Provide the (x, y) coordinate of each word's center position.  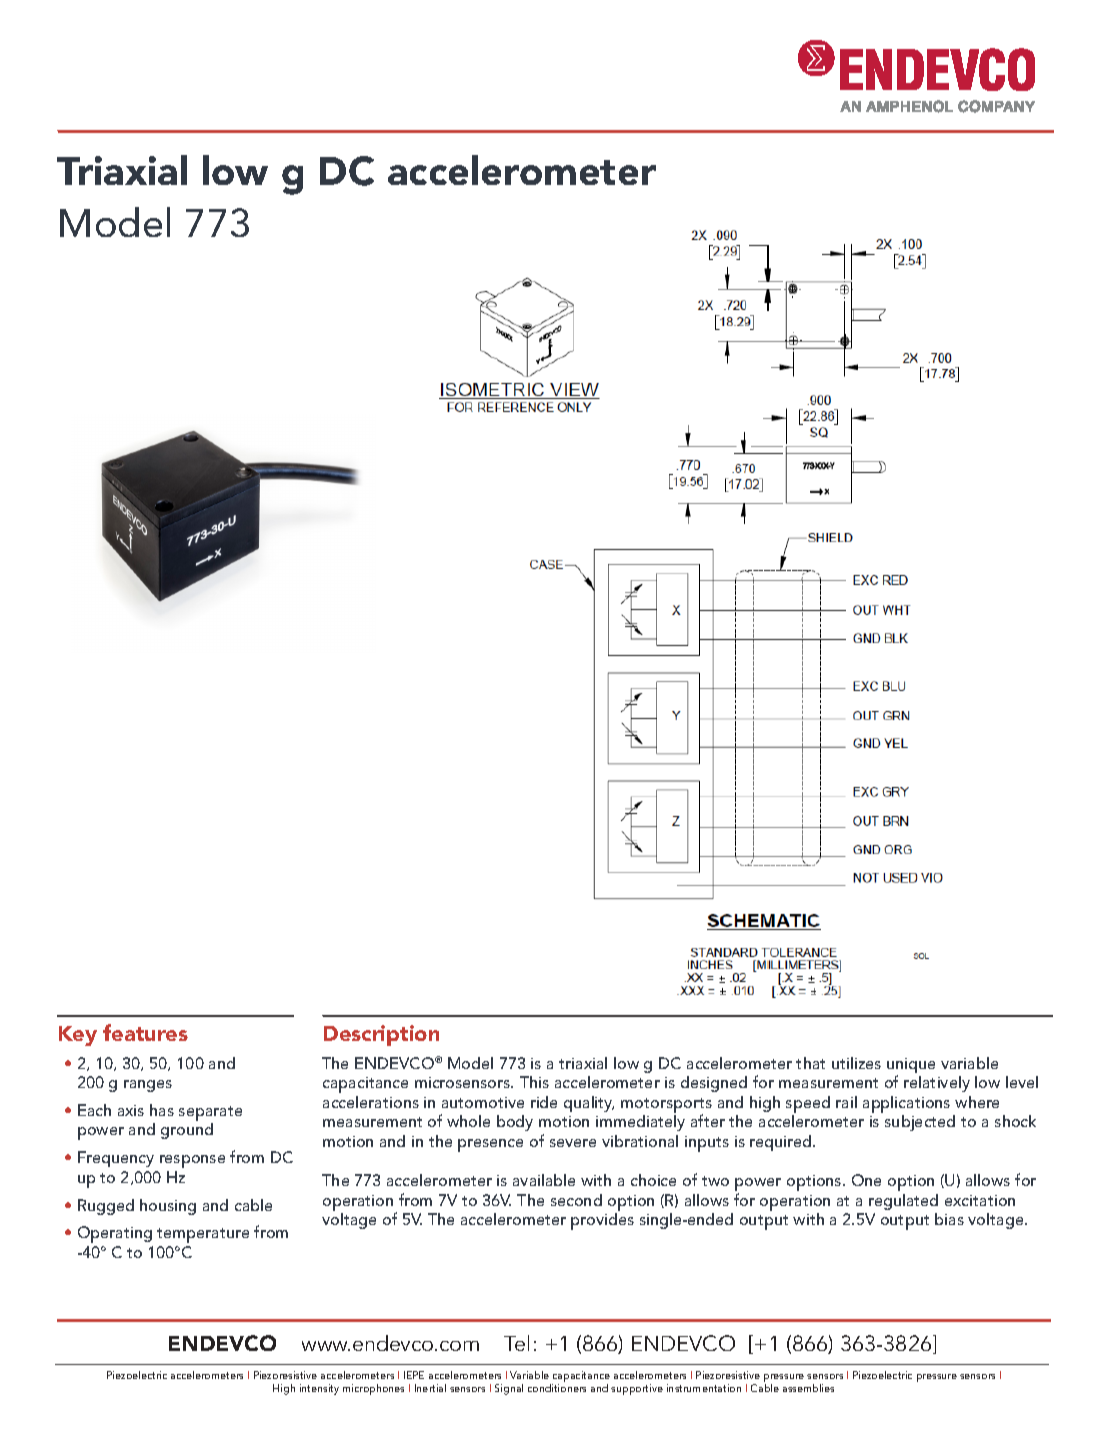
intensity (319, 1389)
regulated (903, 1202)
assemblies (808, 1388)
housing (168, 1207)
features (145, 1032)
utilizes (856, 1063)
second (576, 1200)
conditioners (557, 1388)
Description (381, 1035)
